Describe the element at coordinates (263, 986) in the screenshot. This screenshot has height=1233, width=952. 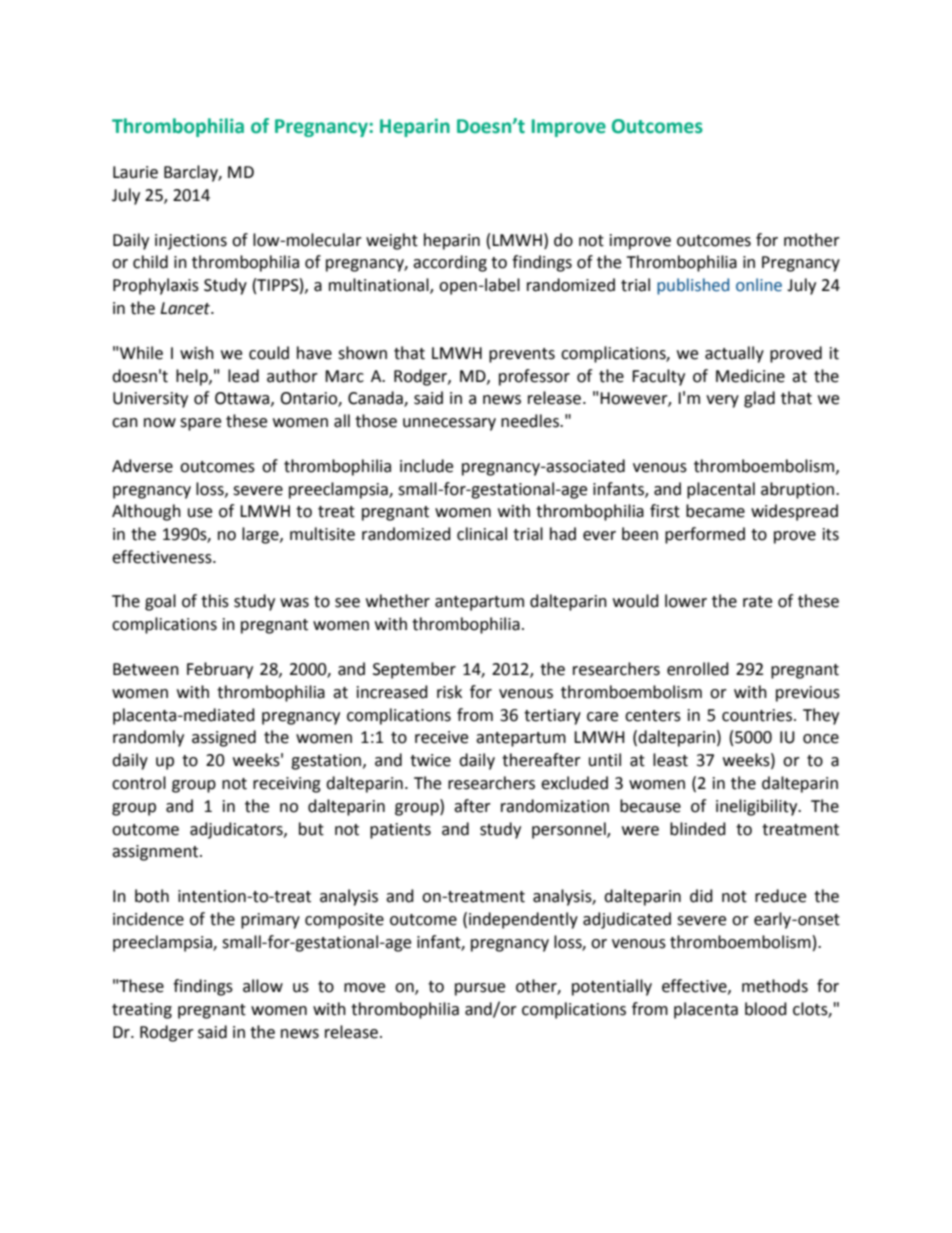
I see `allow` at that location.
